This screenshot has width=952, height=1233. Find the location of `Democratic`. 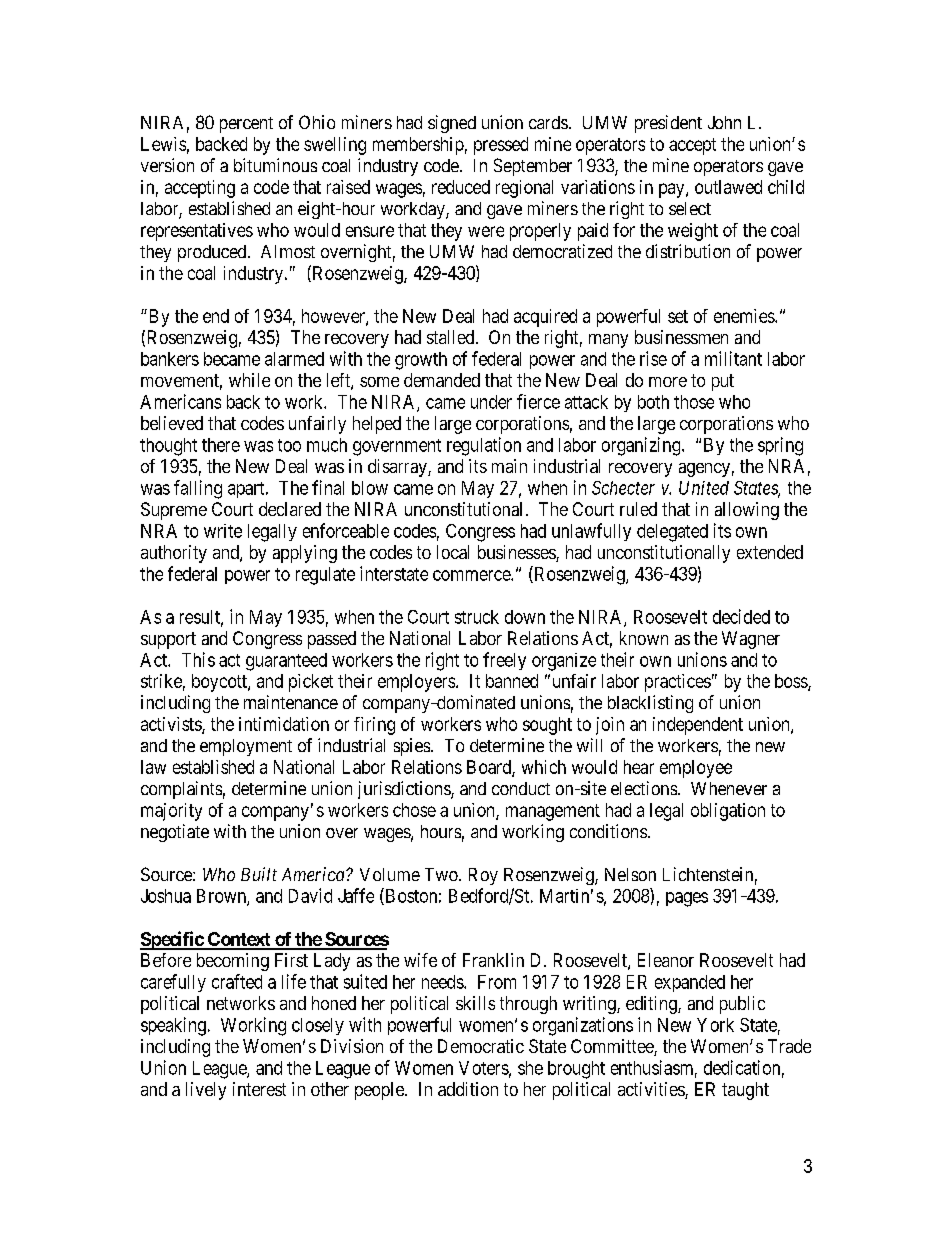

Democratic is located at coordinates (481, 1046).
